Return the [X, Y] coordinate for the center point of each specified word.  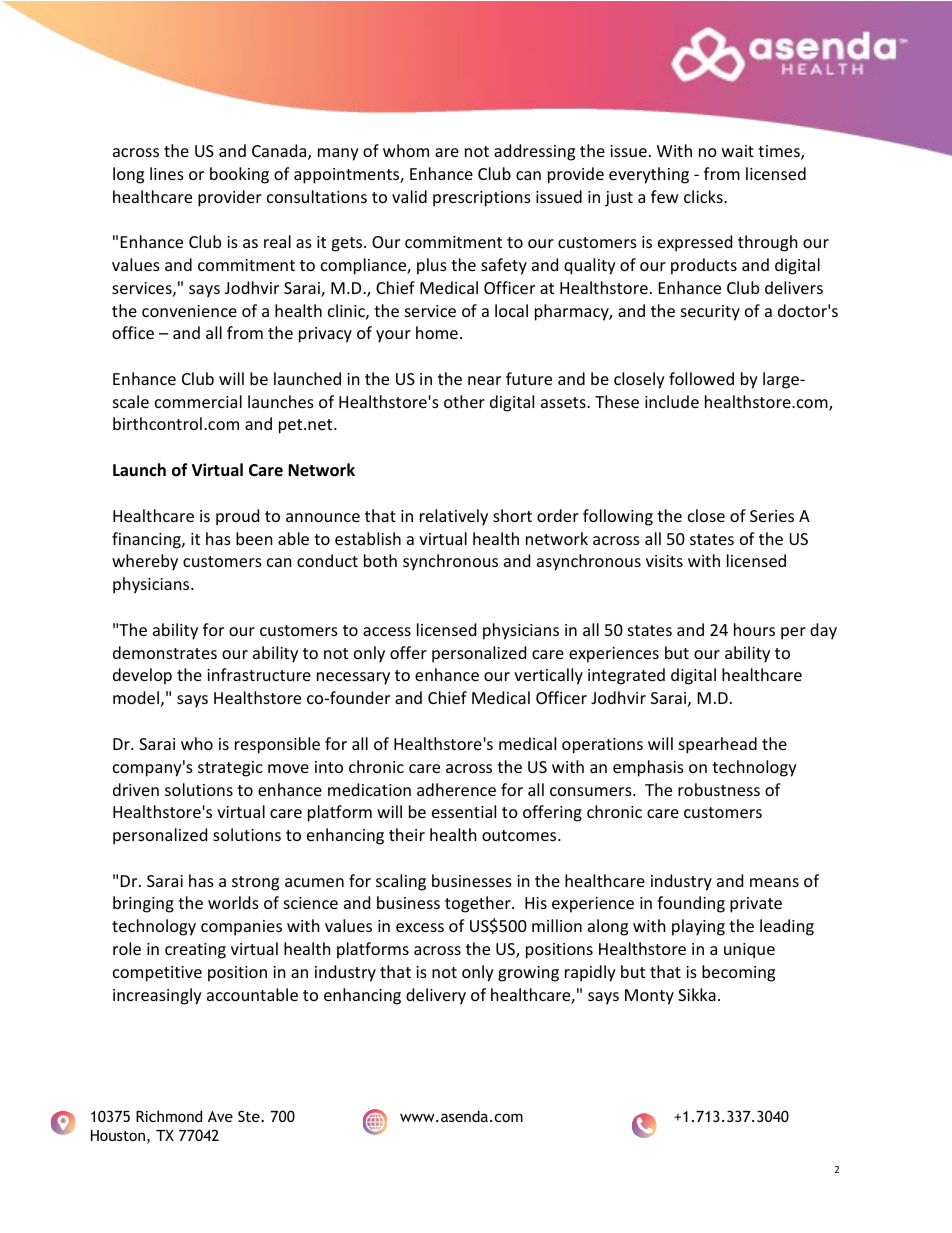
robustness [719, 789]
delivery [436, 996]
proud [237, 517]
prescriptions [482, 199]
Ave [220, 1116]
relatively [454, 517]
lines [167, 173]
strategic [230, 769]
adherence [456, 789]
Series [772, 516]
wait [738, 151]
